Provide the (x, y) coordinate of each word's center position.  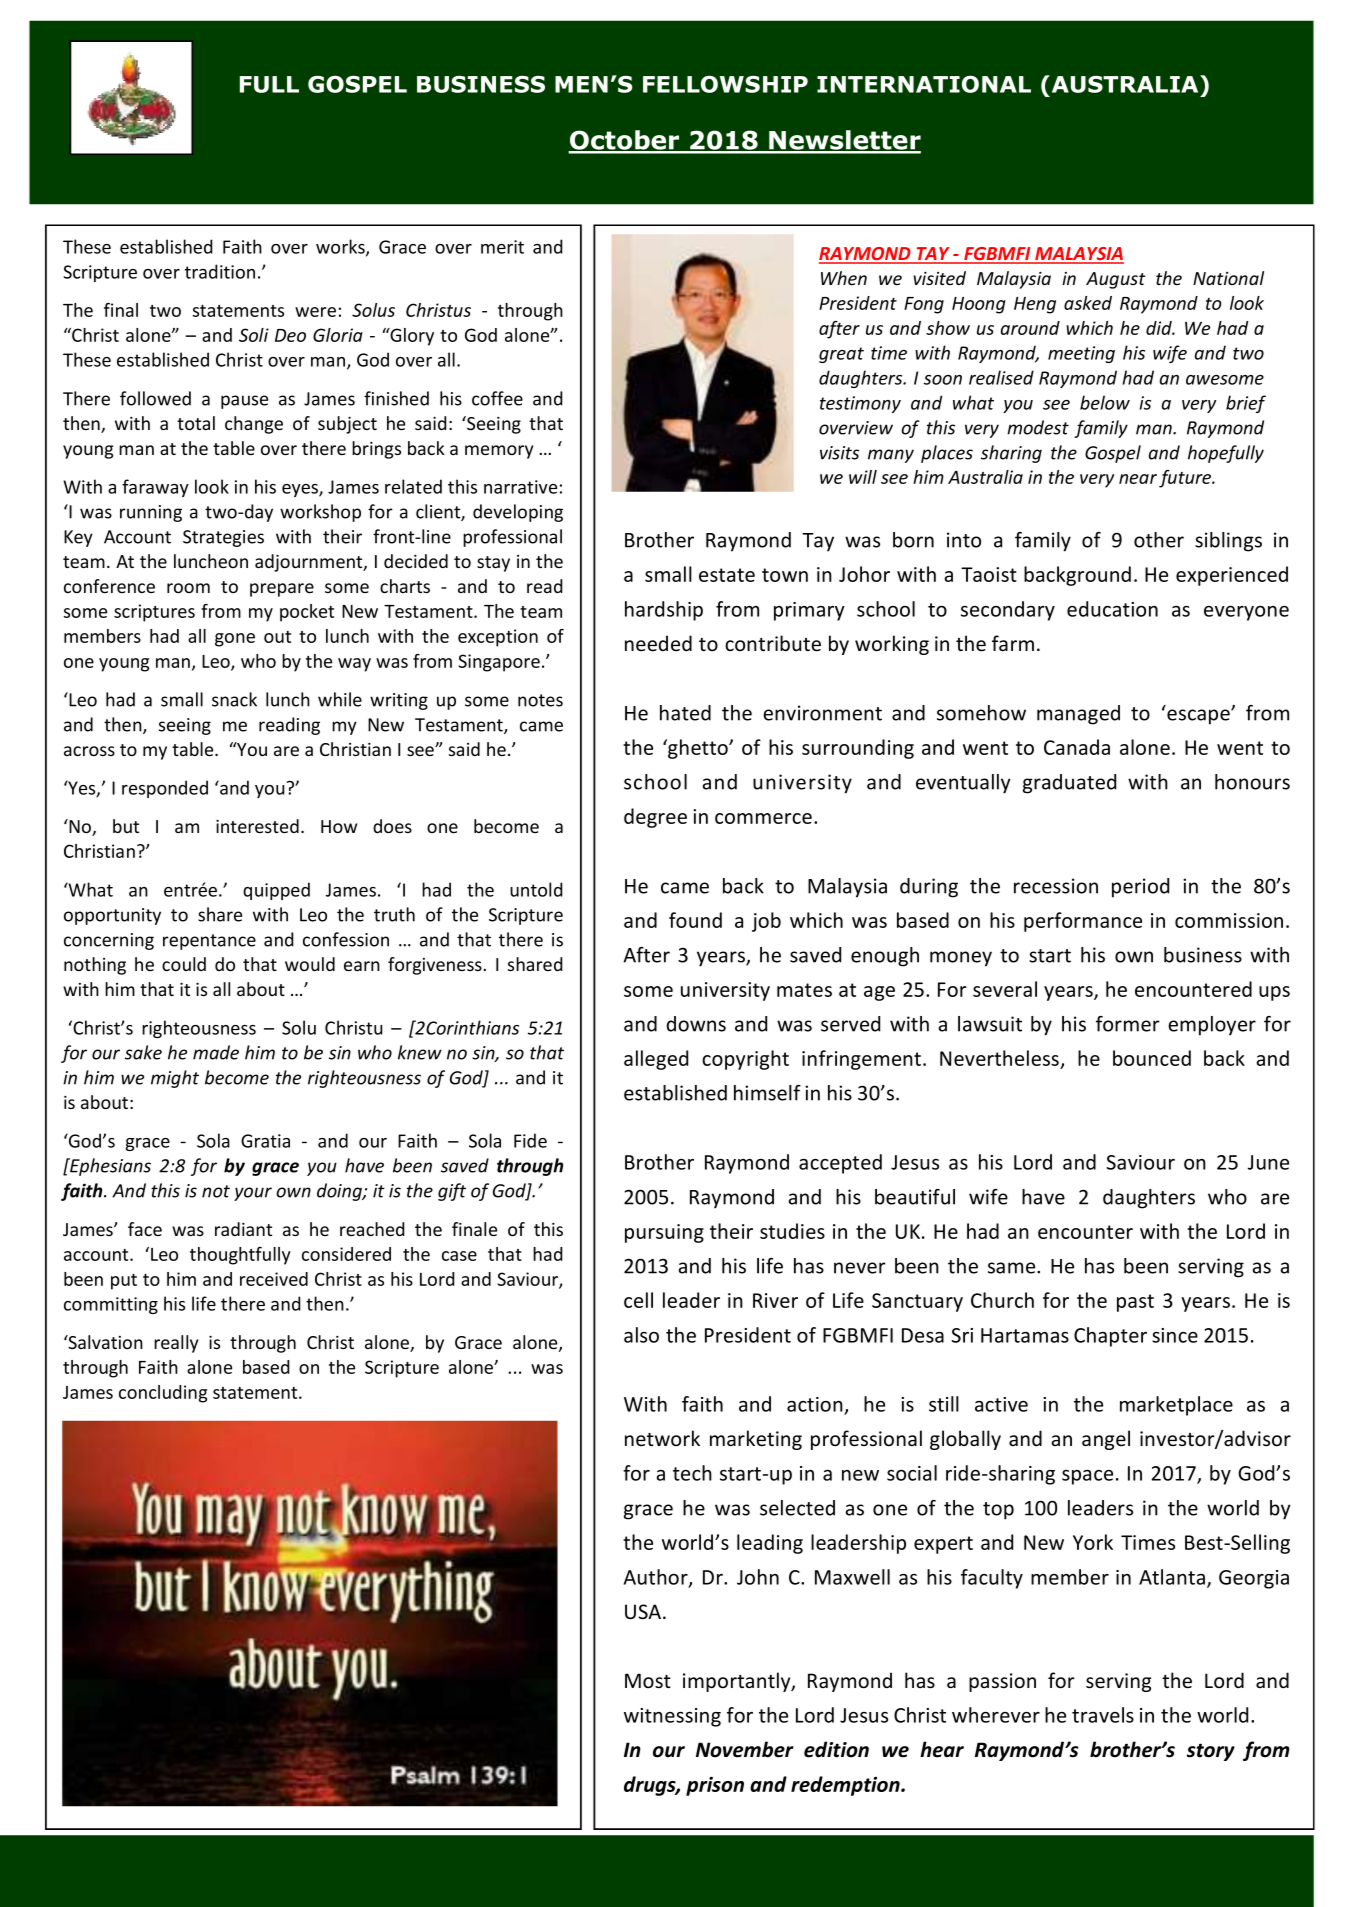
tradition (220, 271)
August (1115, 280)
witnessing (672, 1717)
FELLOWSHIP (725, 84)
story (1211, 1752)
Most (648, 1681)
